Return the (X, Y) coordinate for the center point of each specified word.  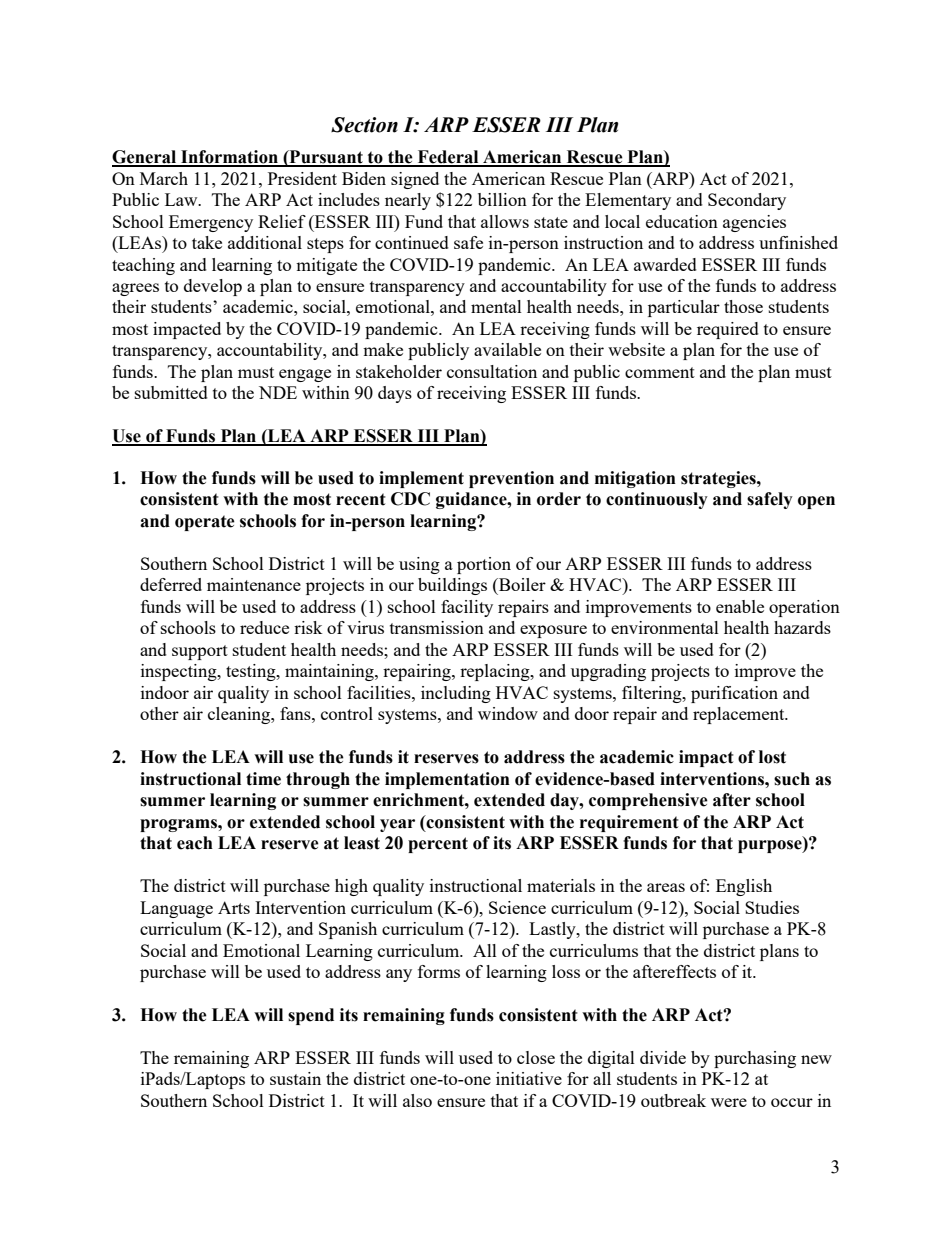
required (728, 330)
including (456, 694)
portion (484, 565)
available (507, 349)
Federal (448, 158)
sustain (295, 1078)
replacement (740, 715)
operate (205, 523)
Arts (234, 907)
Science (517, 907)
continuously (657, 500)
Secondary (747, 201)
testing (252, 672)
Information (229, 158)
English (744, 887)
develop (213, 287)
